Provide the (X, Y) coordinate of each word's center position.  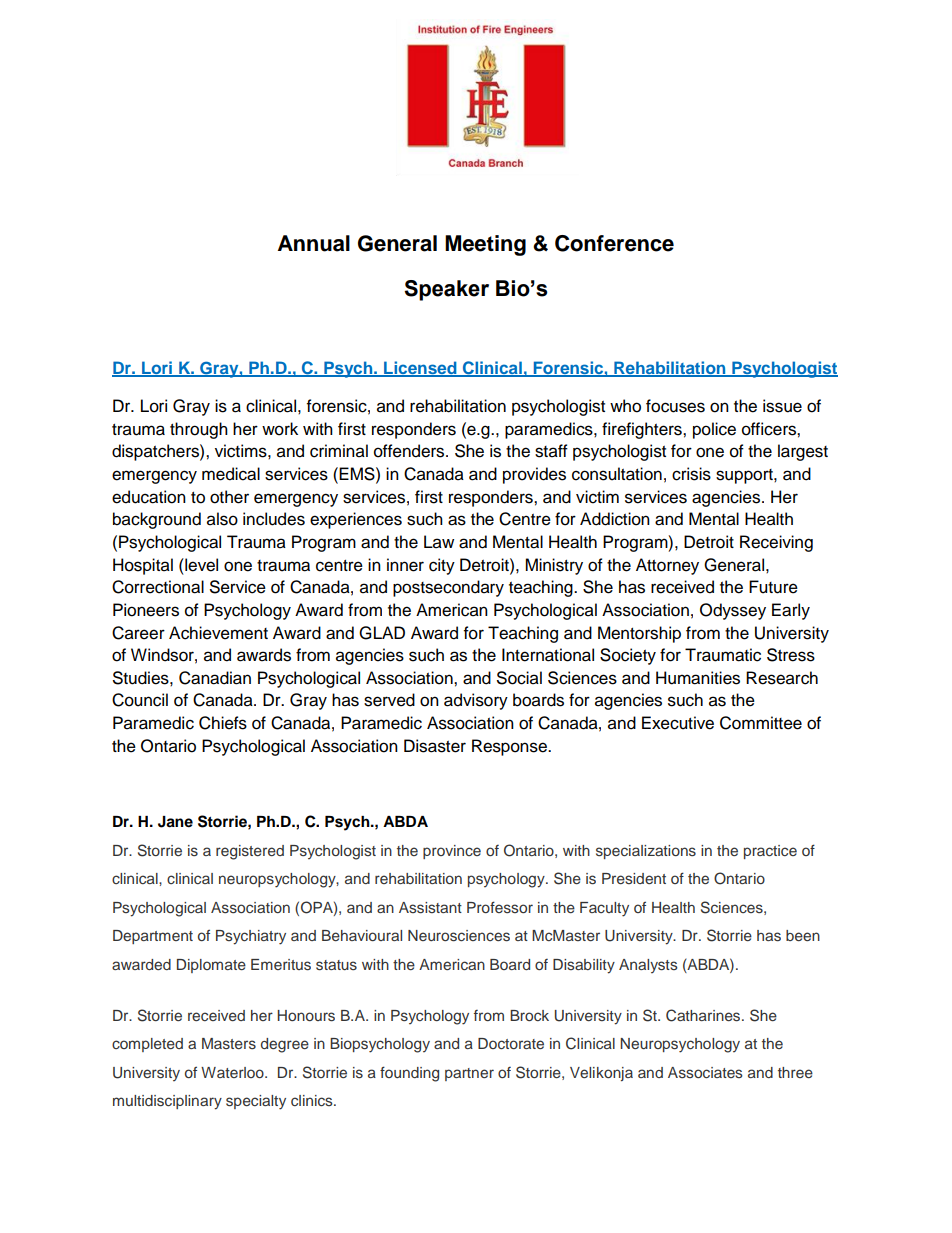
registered (250, 852)
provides (534, 475)
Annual (314, 243)
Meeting (485, 245)
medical (231, 474)
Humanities (698, 678)
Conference (614, 243)
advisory (476, 701)
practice (770, 852)
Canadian (215, 678)
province (452, 852)
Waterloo (233, 1072)
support (745, 476)
